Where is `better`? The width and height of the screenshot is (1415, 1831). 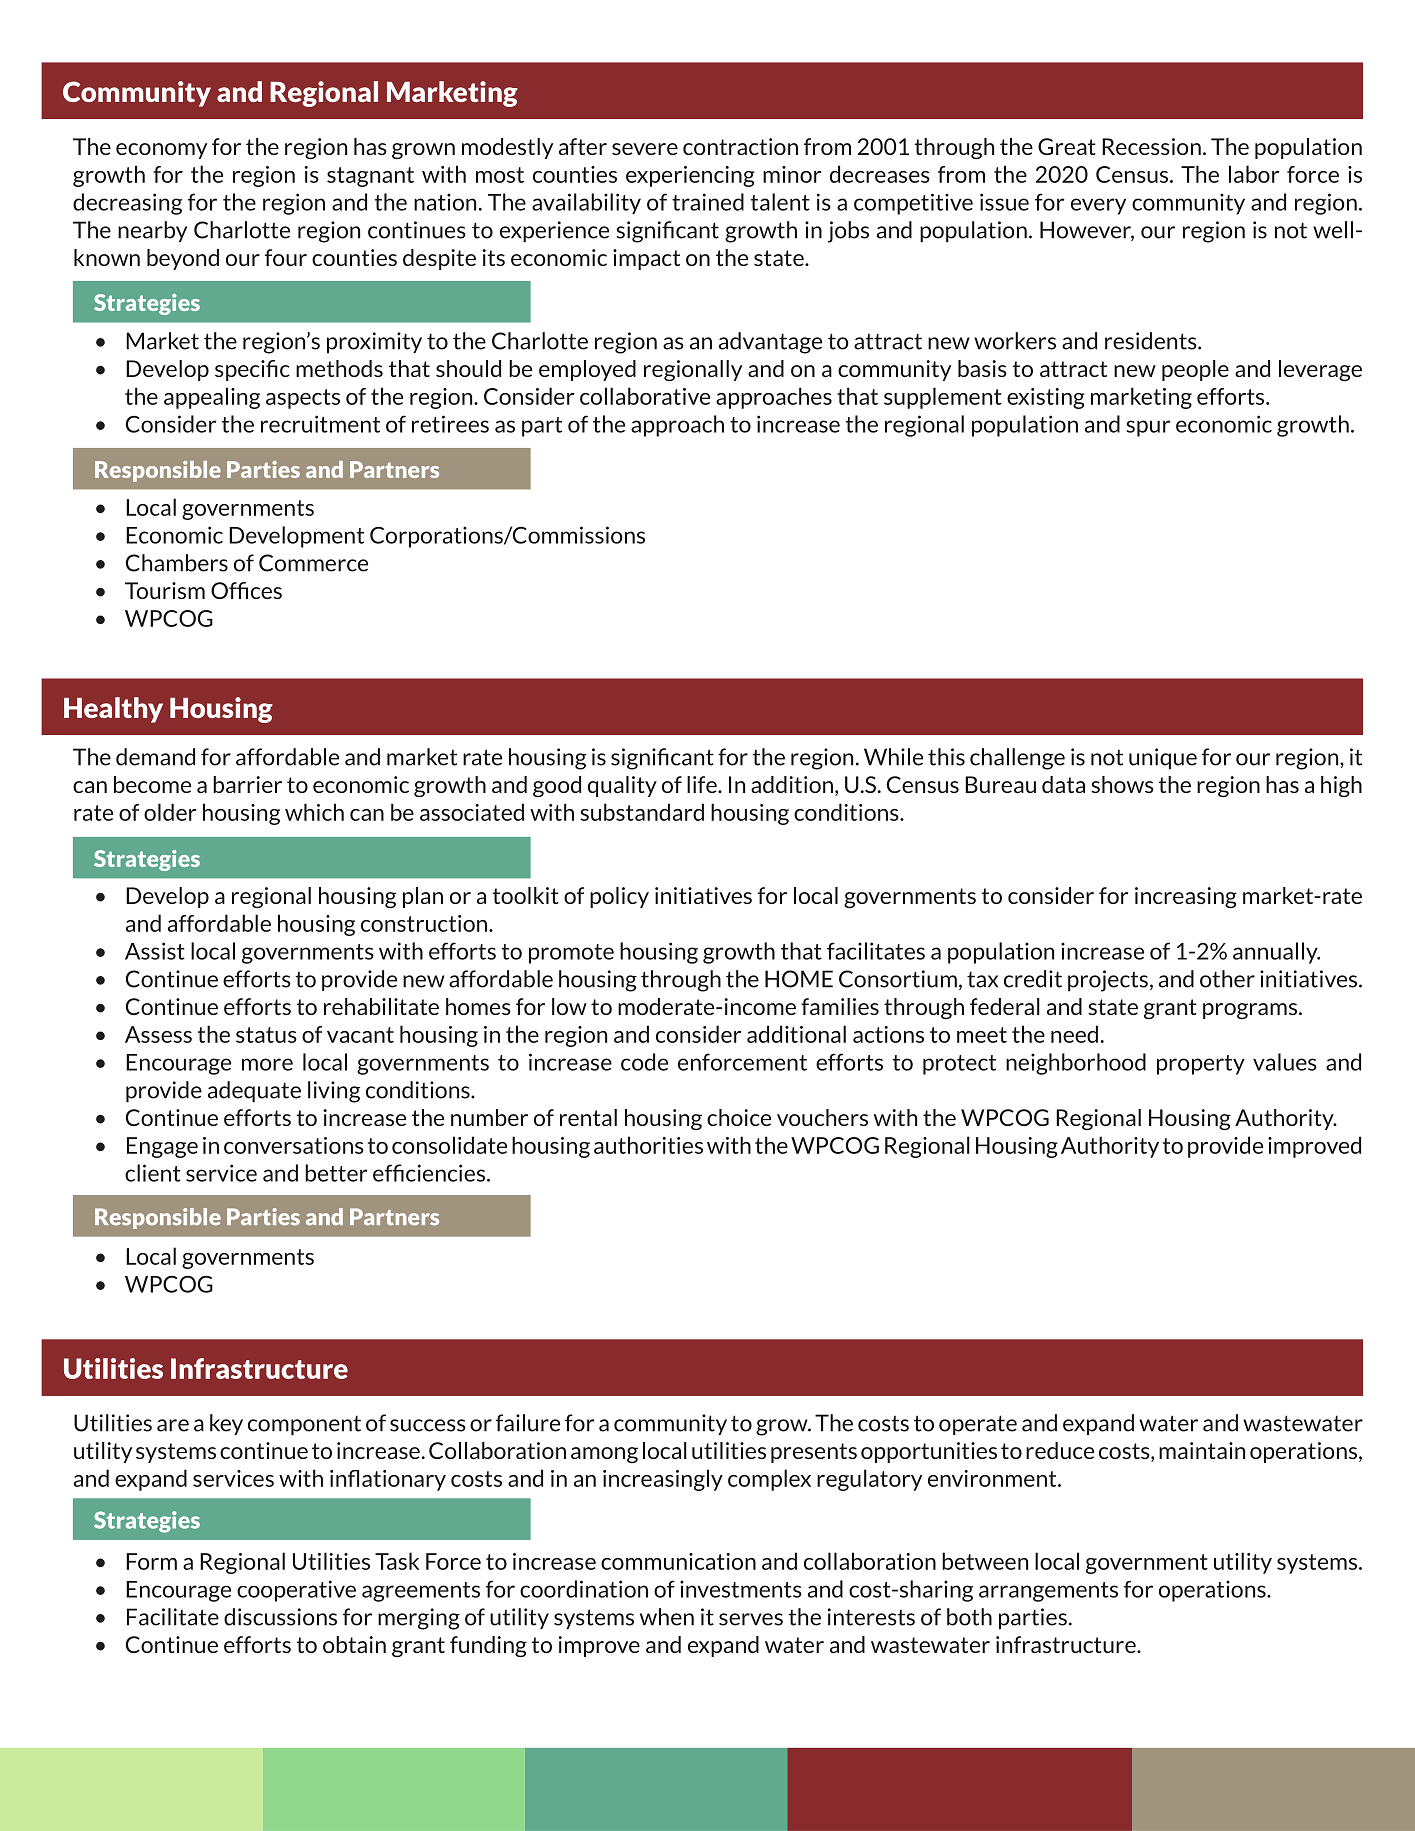 better is located at coordinates (336, 1173).
